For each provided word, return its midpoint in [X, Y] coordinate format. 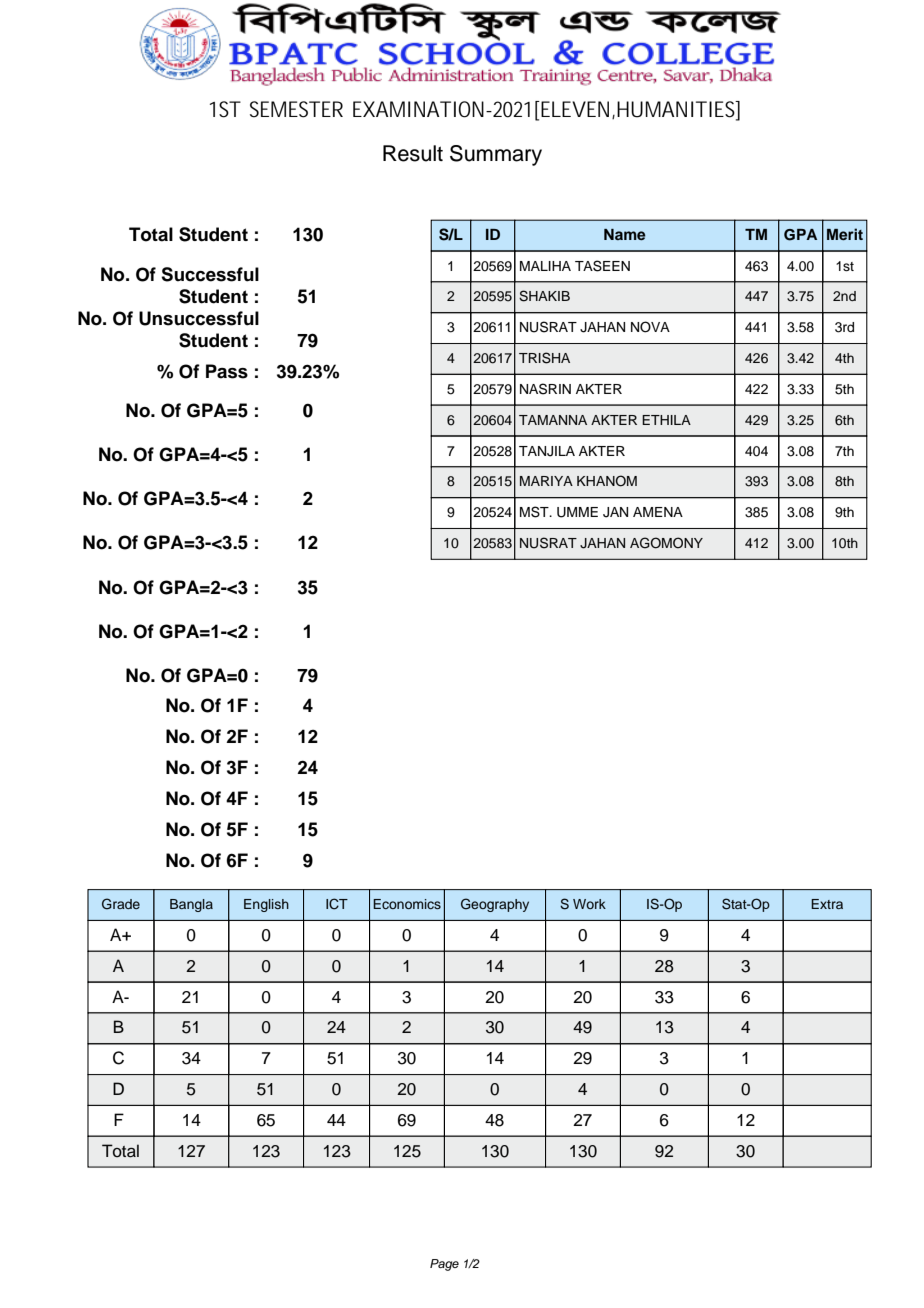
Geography [495, 905]
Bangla [191, 905]
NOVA [650, 327]
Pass [227, 371]
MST [535, 512]
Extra [827, 904]
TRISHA [544, 358]
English [266, 905]
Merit [845, 234]
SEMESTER [296, 109]
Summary [496, 155]
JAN [615, 512]
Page [444, 1265]
